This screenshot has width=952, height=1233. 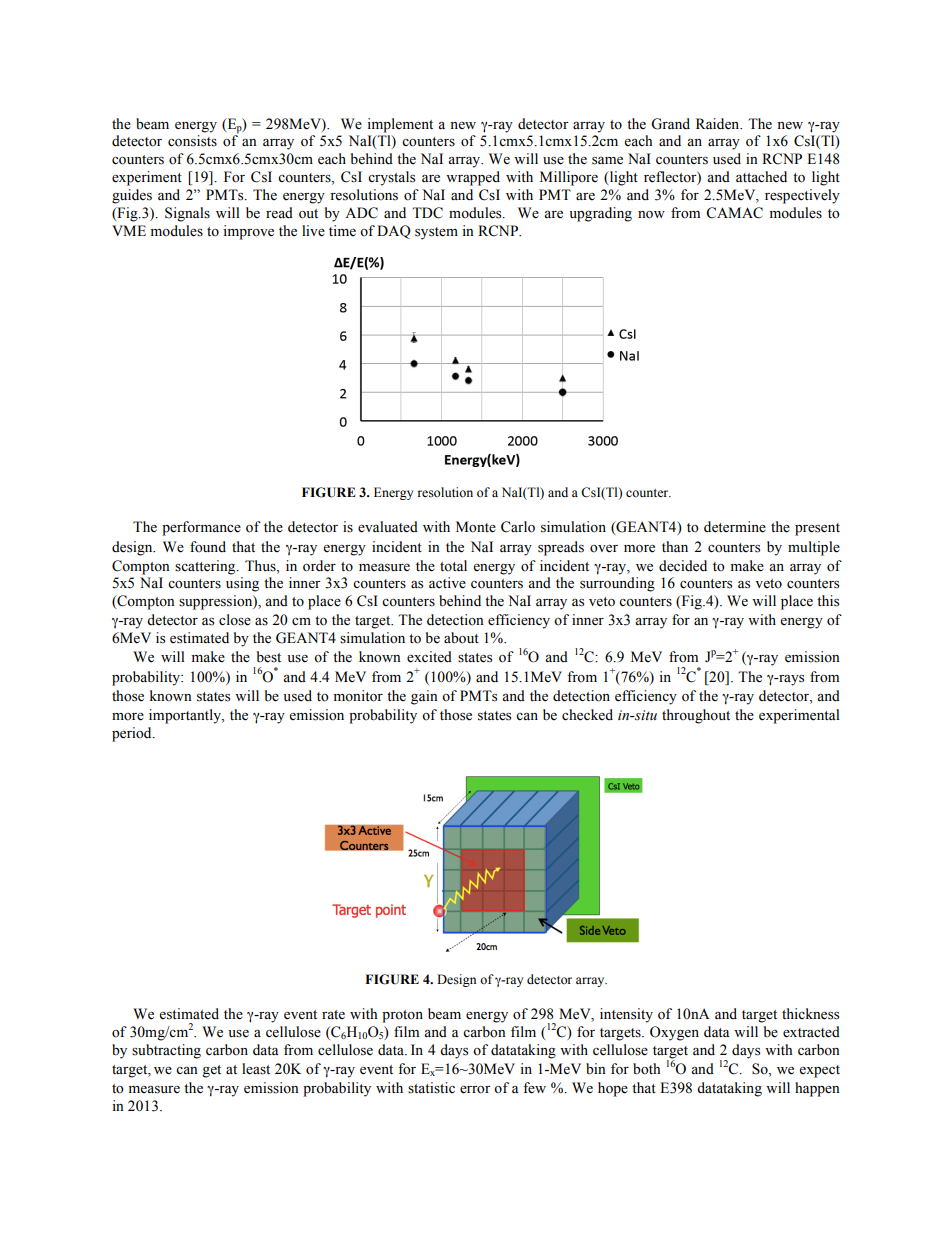 What do you see at coordinates (256, 1069) in the screenshot?
I see `least` at bounding box center [256, 1069].
